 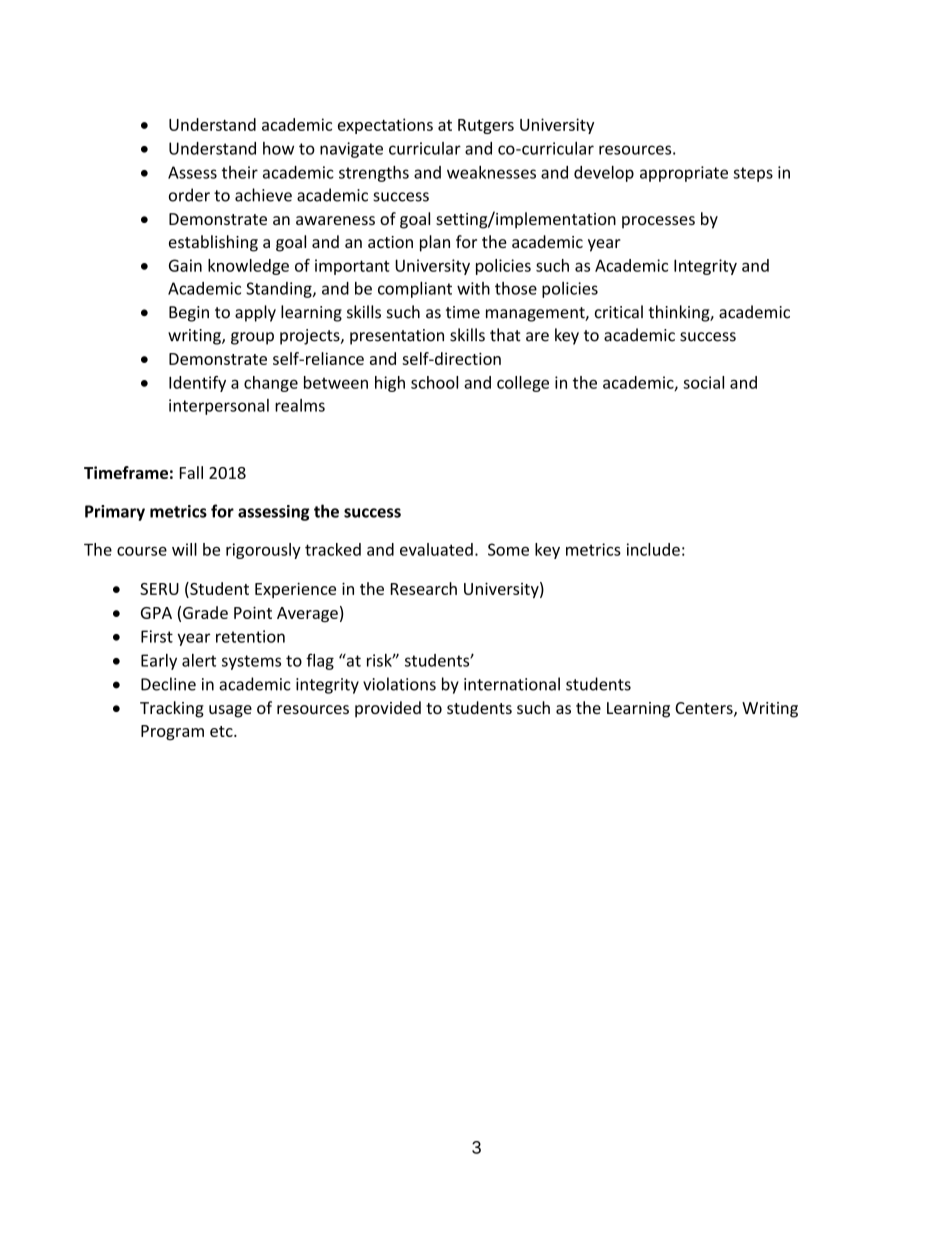 What do you see at coordinates (619, 312) in the screenshot?
I see `critical` at bounding box center [619, 312].
